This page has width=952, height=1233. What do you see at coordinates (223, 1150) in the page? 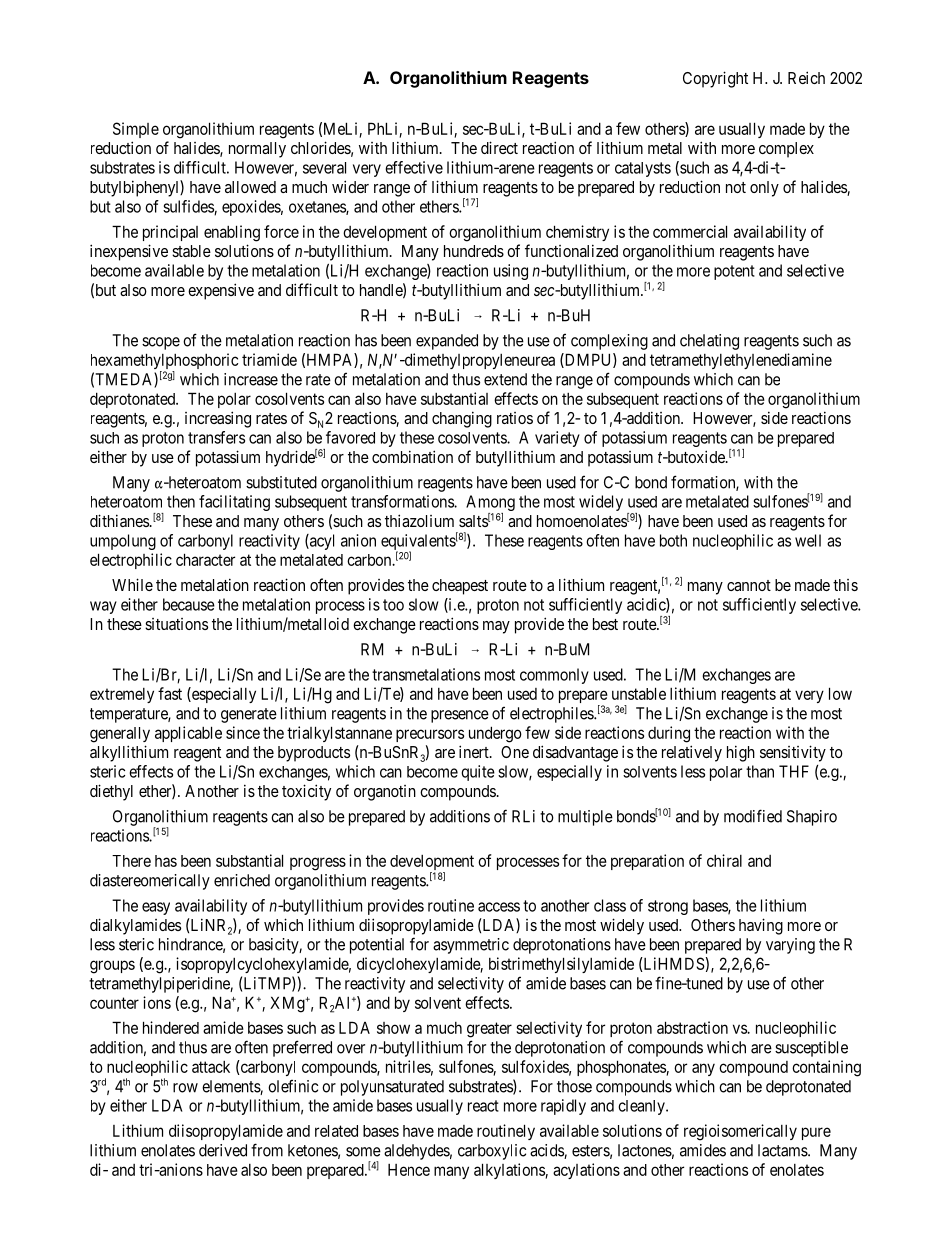
I see `derived` at bounding box center [223, 1150].
